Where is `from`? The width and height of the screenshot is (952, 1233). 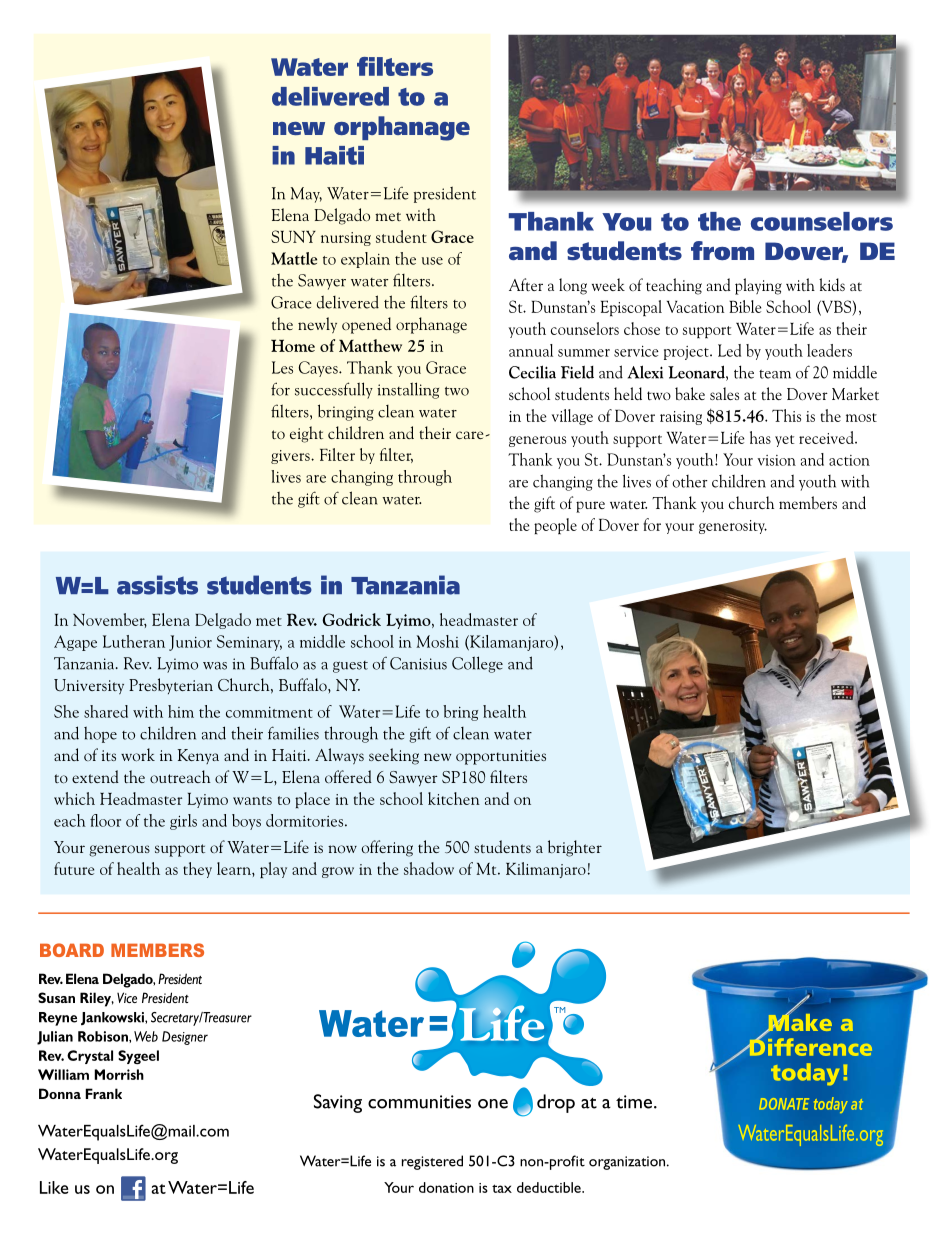 from is located at coordinates (722, 250).
